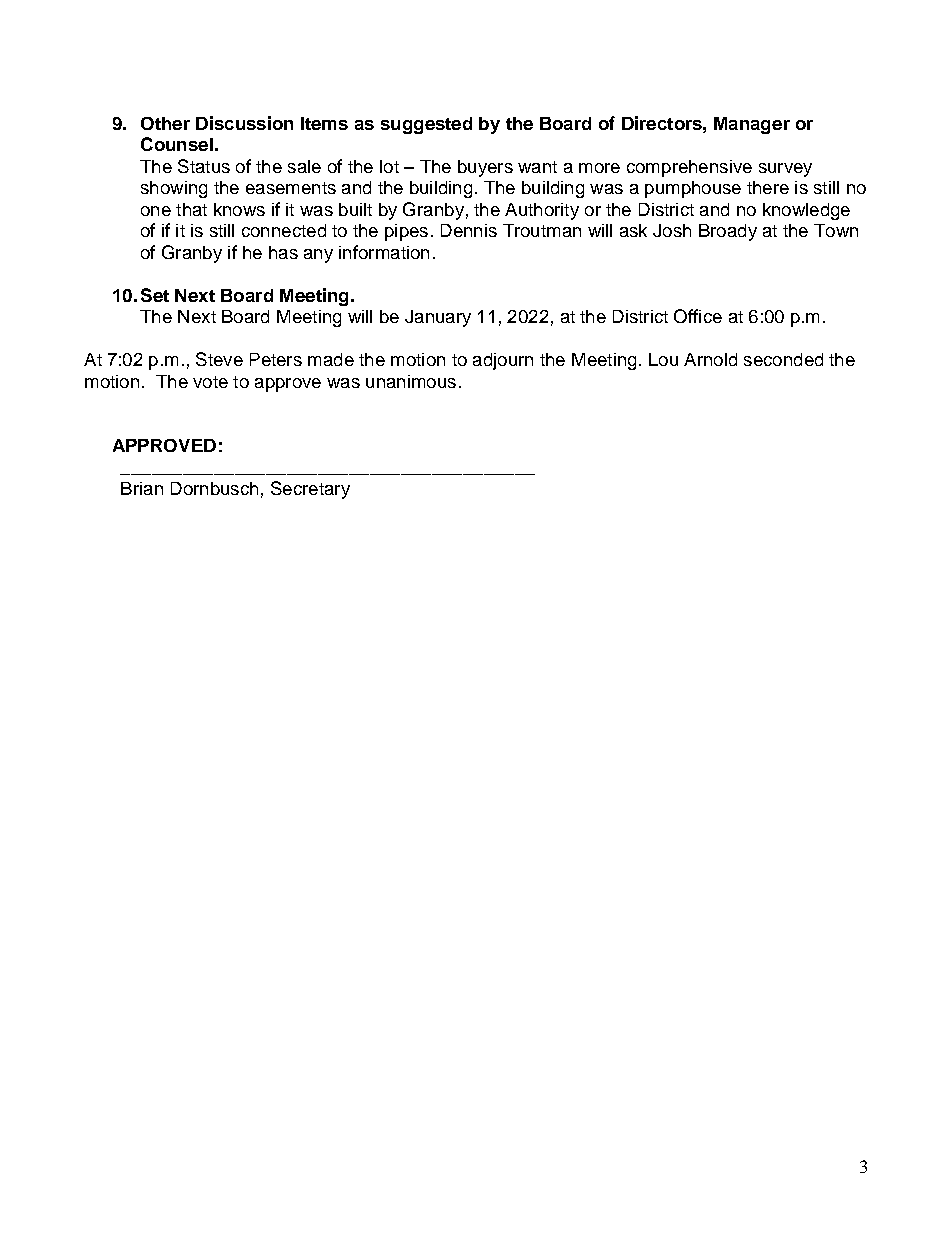 The image size is (952, 1233). Describe the element at coordinates (411, 381) in the image. I see `unanimous` at that location.
